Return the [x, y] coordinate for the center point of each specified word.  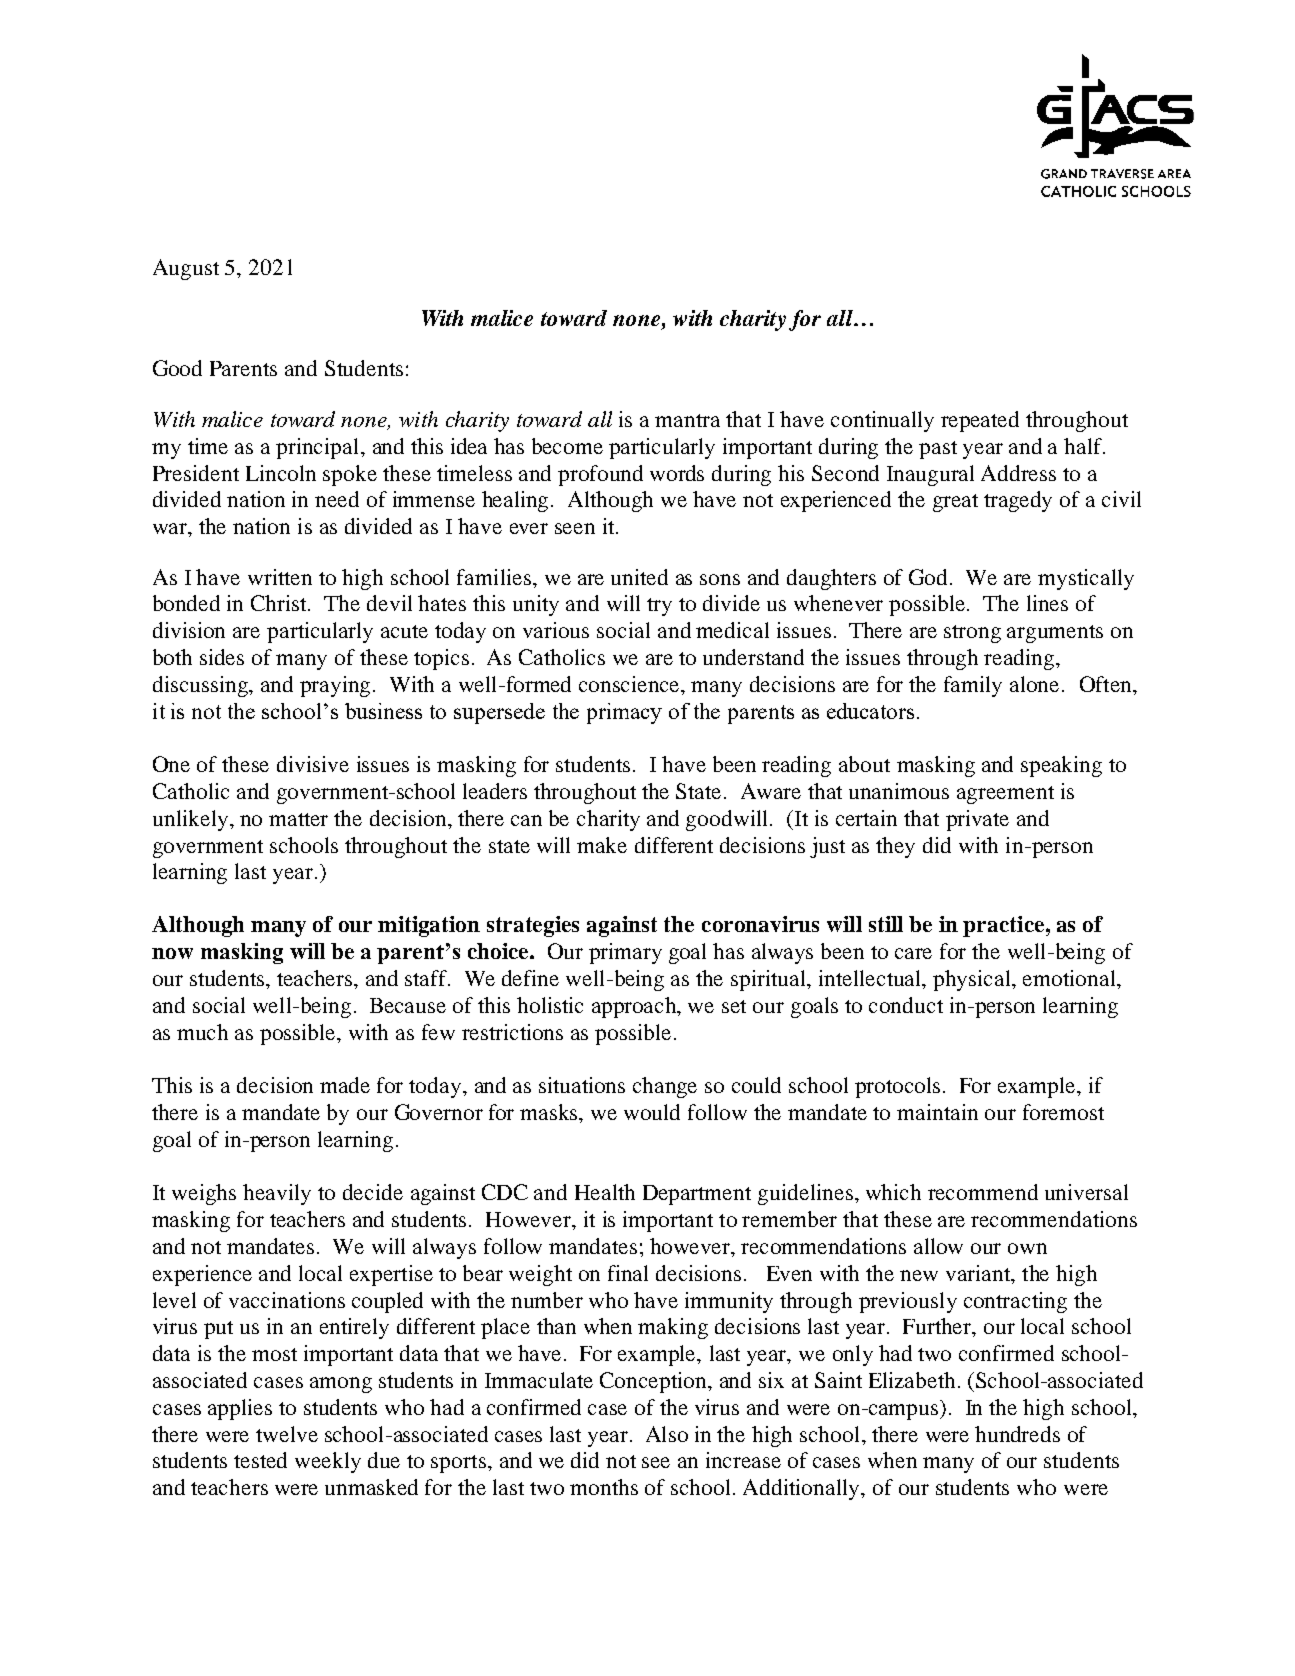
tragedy [1018, 501]
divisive [313, 764]
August [186, 269]
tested [260, 1460]
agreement [1005, 795]
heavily [277, 1194]
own [1027, 1248]
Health [605, 1192]
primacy [624, 713]
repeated [980, 421]
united [639, 577]
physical [973, 980]
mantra [687, 420]
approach [635, 1007]
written [280, 577]
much [202, 1032]
